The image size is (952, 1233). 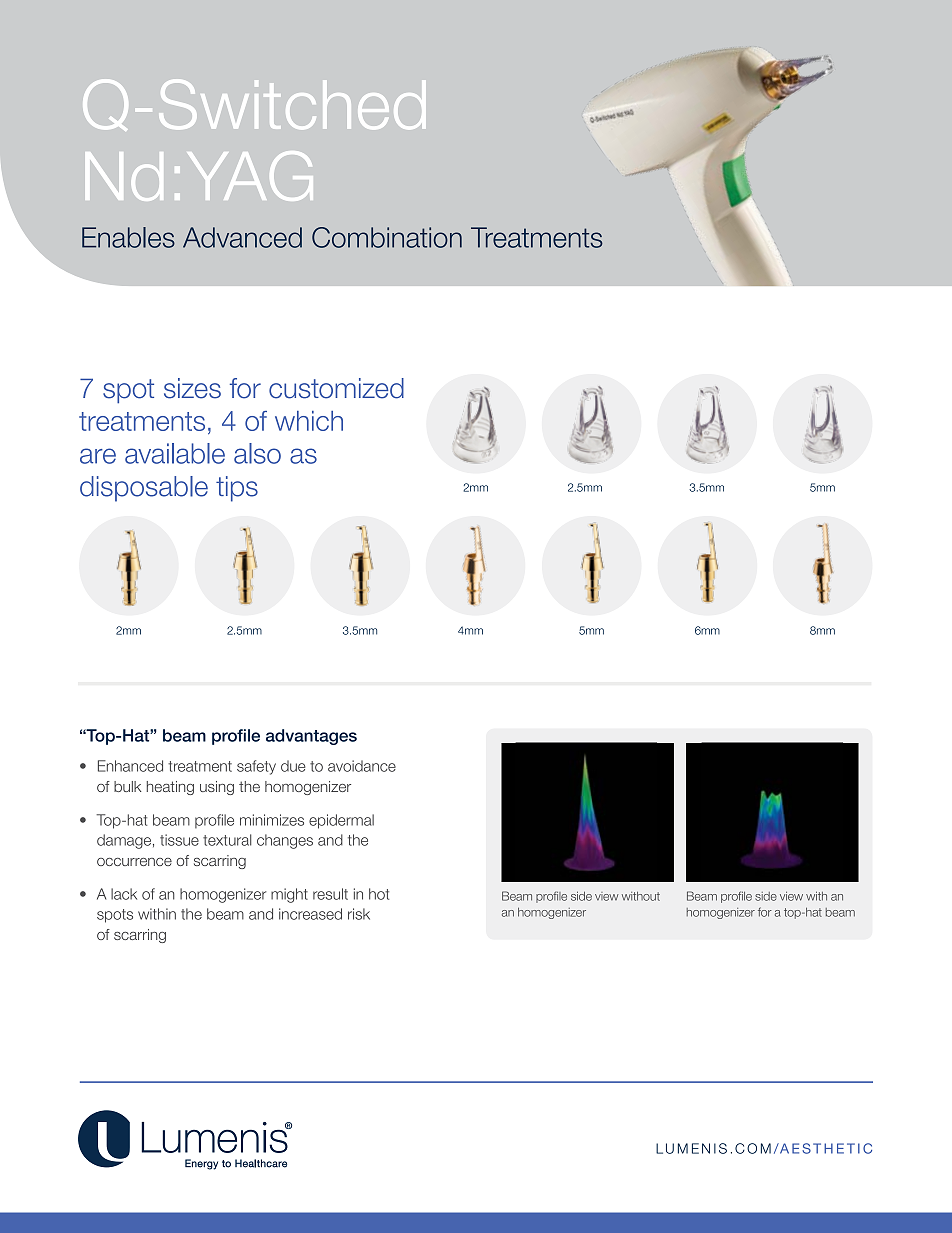 What do you see at coordinates (130, 766) in the screenshot?
I see `Enhanced` at bounding box center [130, 766].
